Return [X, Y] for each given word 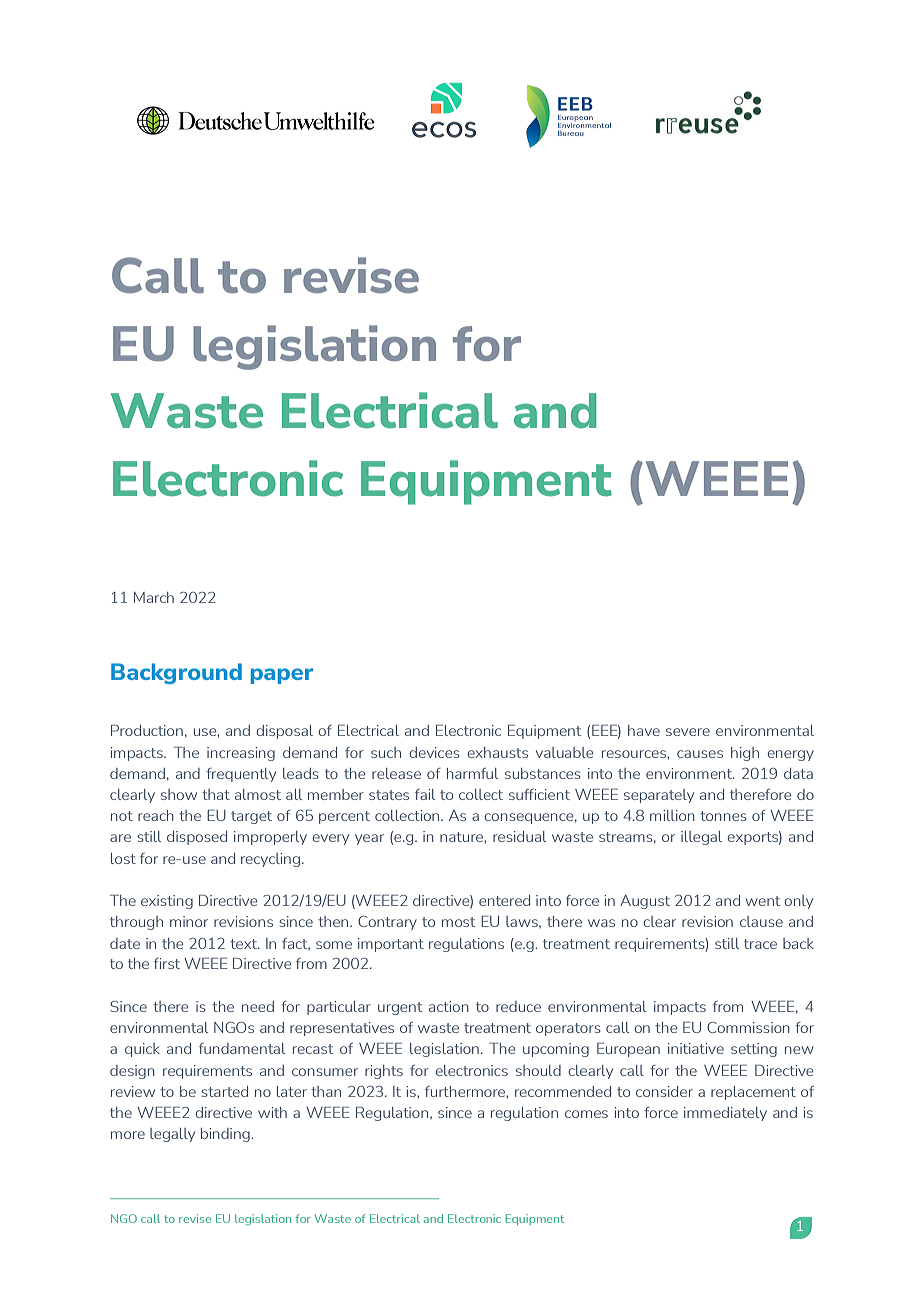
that [216, 794]
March [154, 597]
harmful [472, 773]
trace [760, 944]
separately [659, 796]
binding [226, 1135]
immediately [725, 1114]
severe [688, 732]
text [245, 944]
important [391, 945]
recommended [563, 1091]
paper [282, 676]
